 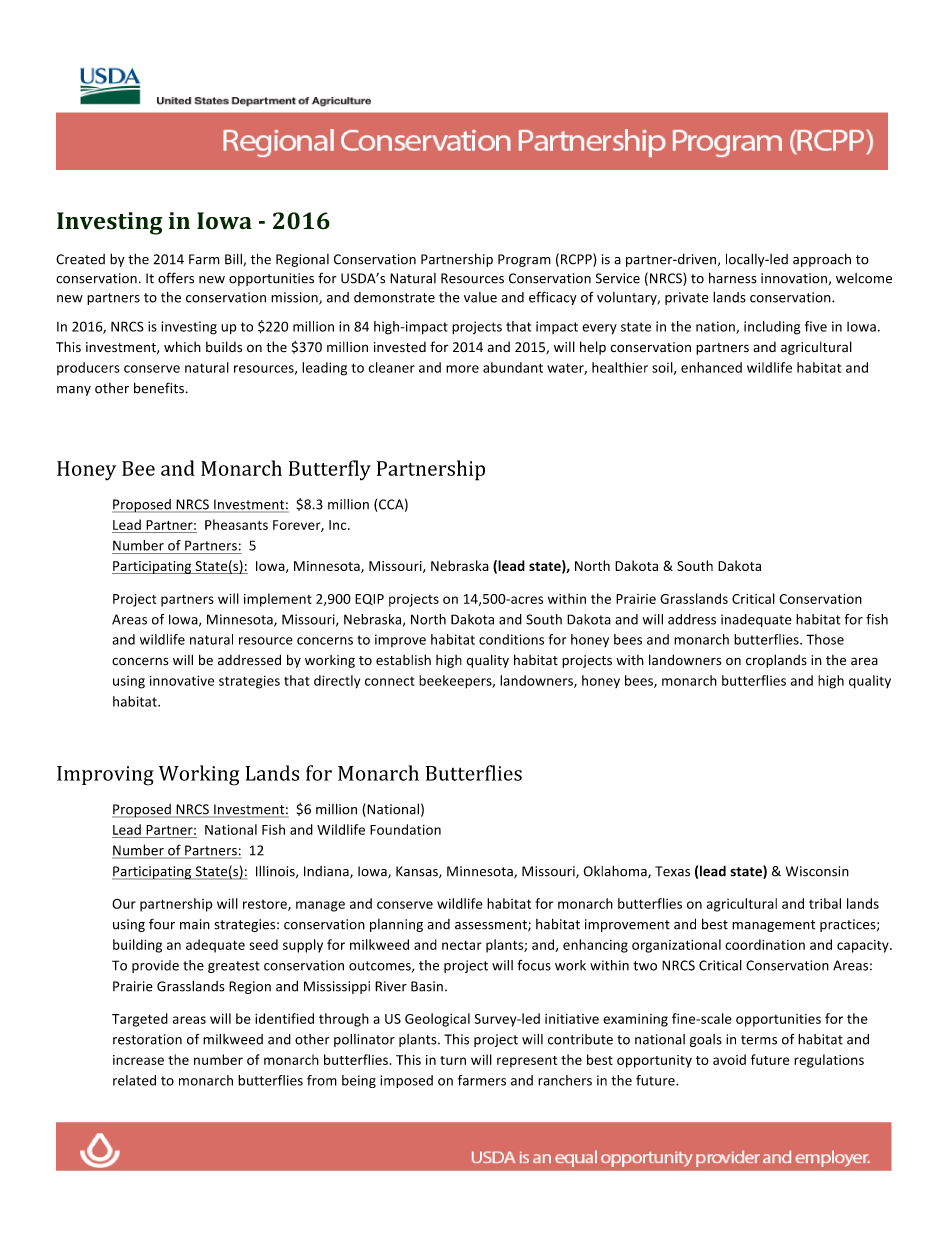 What do you see at coordinates (825, 639) in the image?
I see `Those` at bounding box center [825, 639].
